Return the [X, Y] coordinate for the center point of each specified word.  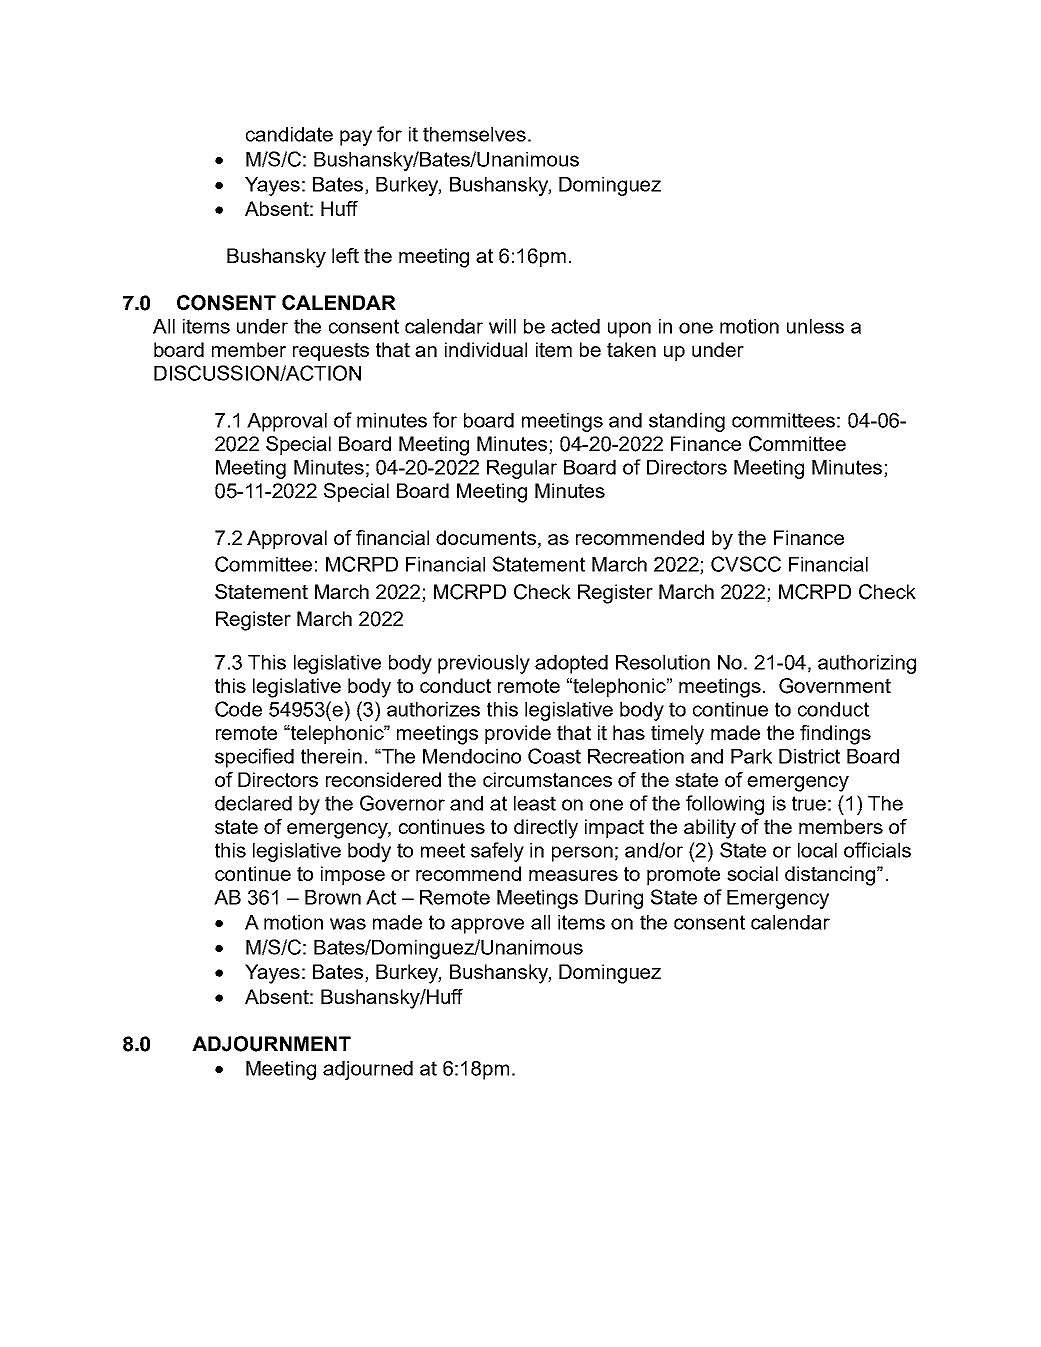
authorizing [867, 664]
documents [486, 537]
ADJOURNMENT [271, 1044]
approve [487, 926]
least [535, 803]
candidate [289, 134]
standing [687, 422]
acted [575, 326]
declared [253, 803]
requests [331, 352]
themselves [474, 134]
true [809, 803]
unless [815, 326]
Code [238, 709]
